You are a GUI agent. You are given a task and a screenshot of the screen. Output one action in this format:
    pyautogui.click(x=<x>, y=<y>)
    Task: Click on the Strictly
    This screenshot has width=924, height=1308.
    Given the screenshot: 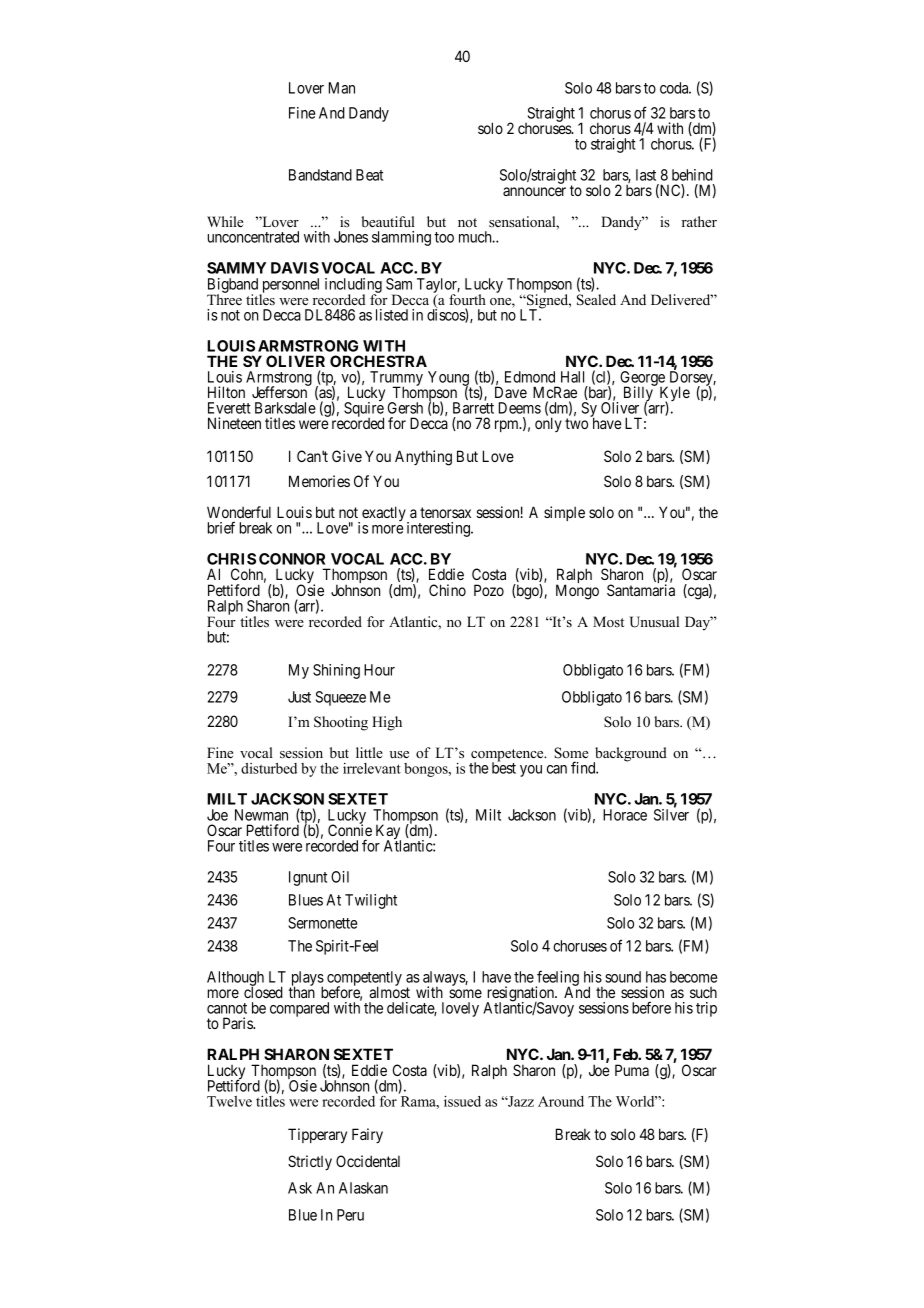 What is the action you would take?
    pyautogui.click(x=310, y=1162)
